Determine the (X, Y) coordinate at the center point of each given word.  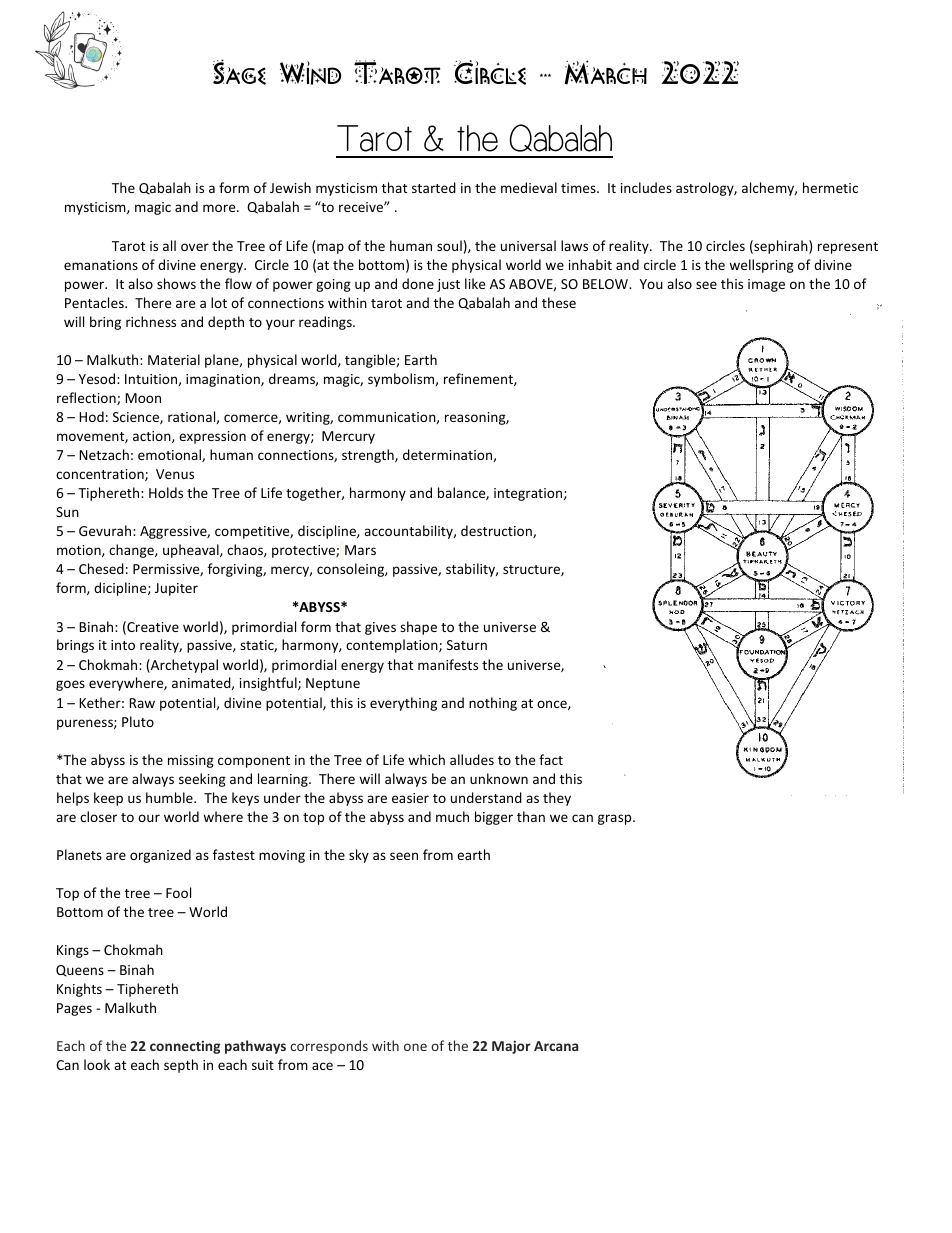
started (434, 187)
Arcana (556, 1046)
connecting (185, 1047)
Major (511, 1047)
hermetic (830, 187)
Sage (239, 72)
